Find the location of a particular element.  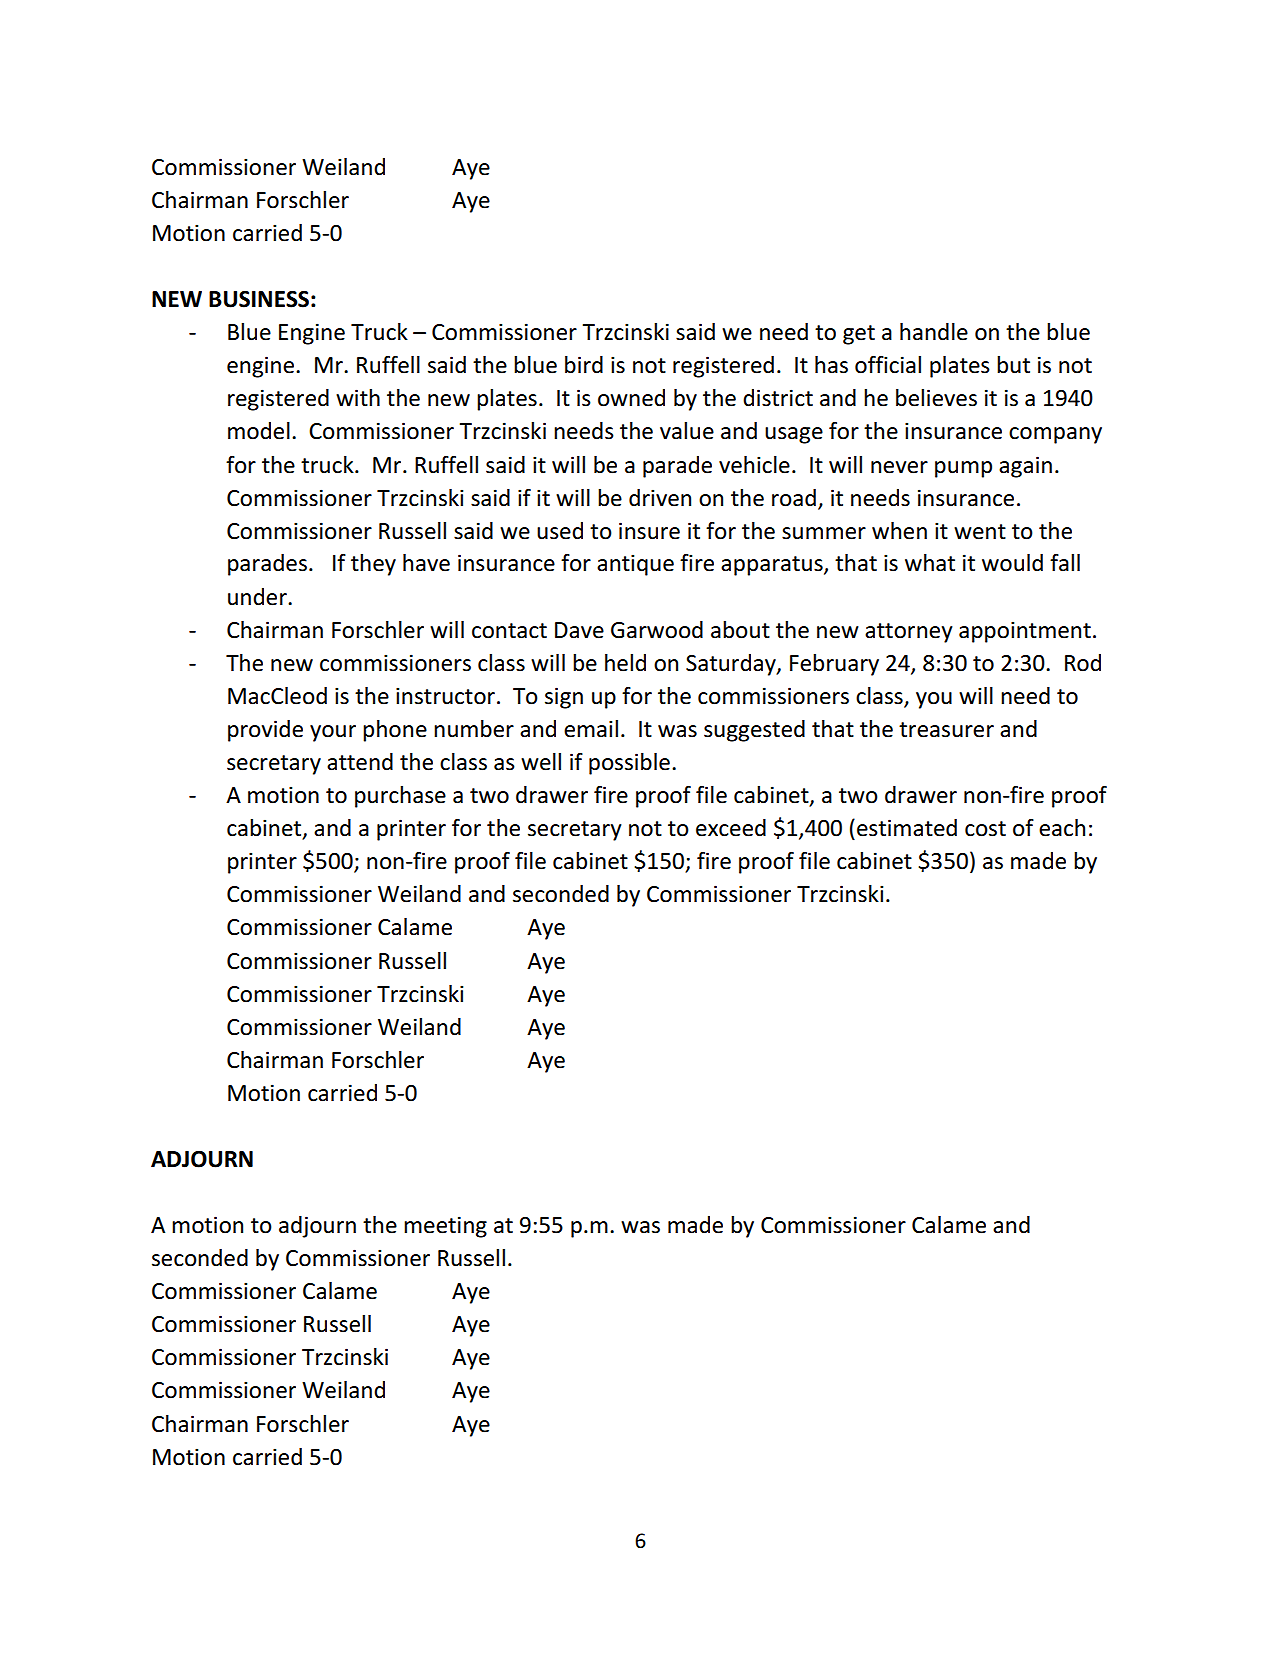

with is located at coordinates (358, 398).
